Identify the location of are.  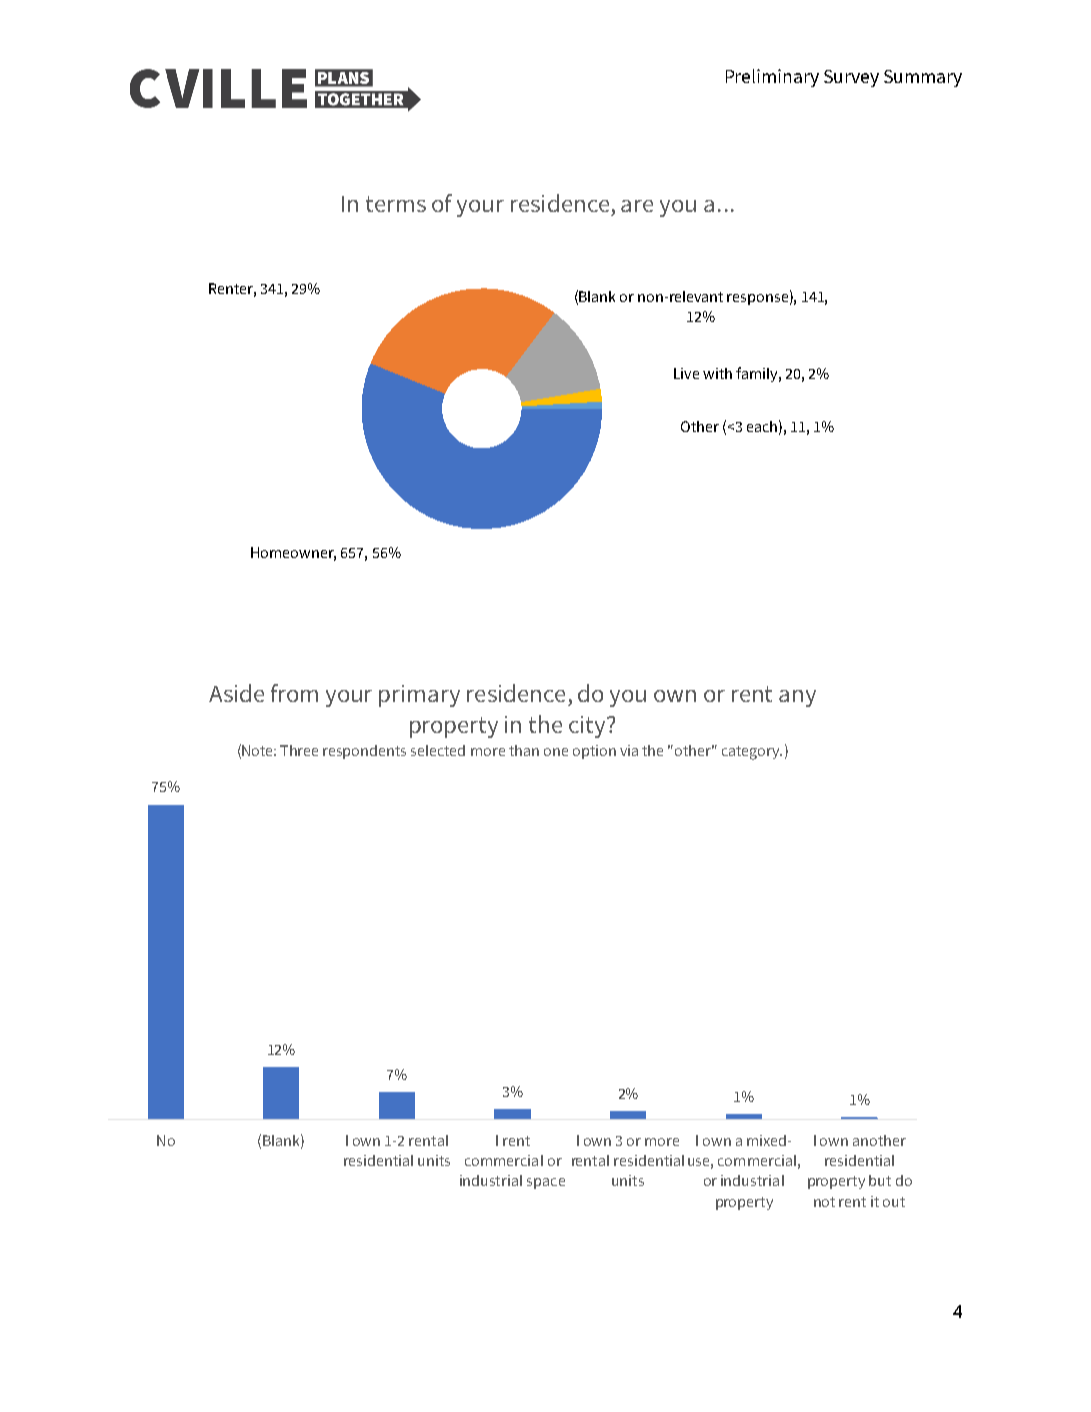
(637, 206).
